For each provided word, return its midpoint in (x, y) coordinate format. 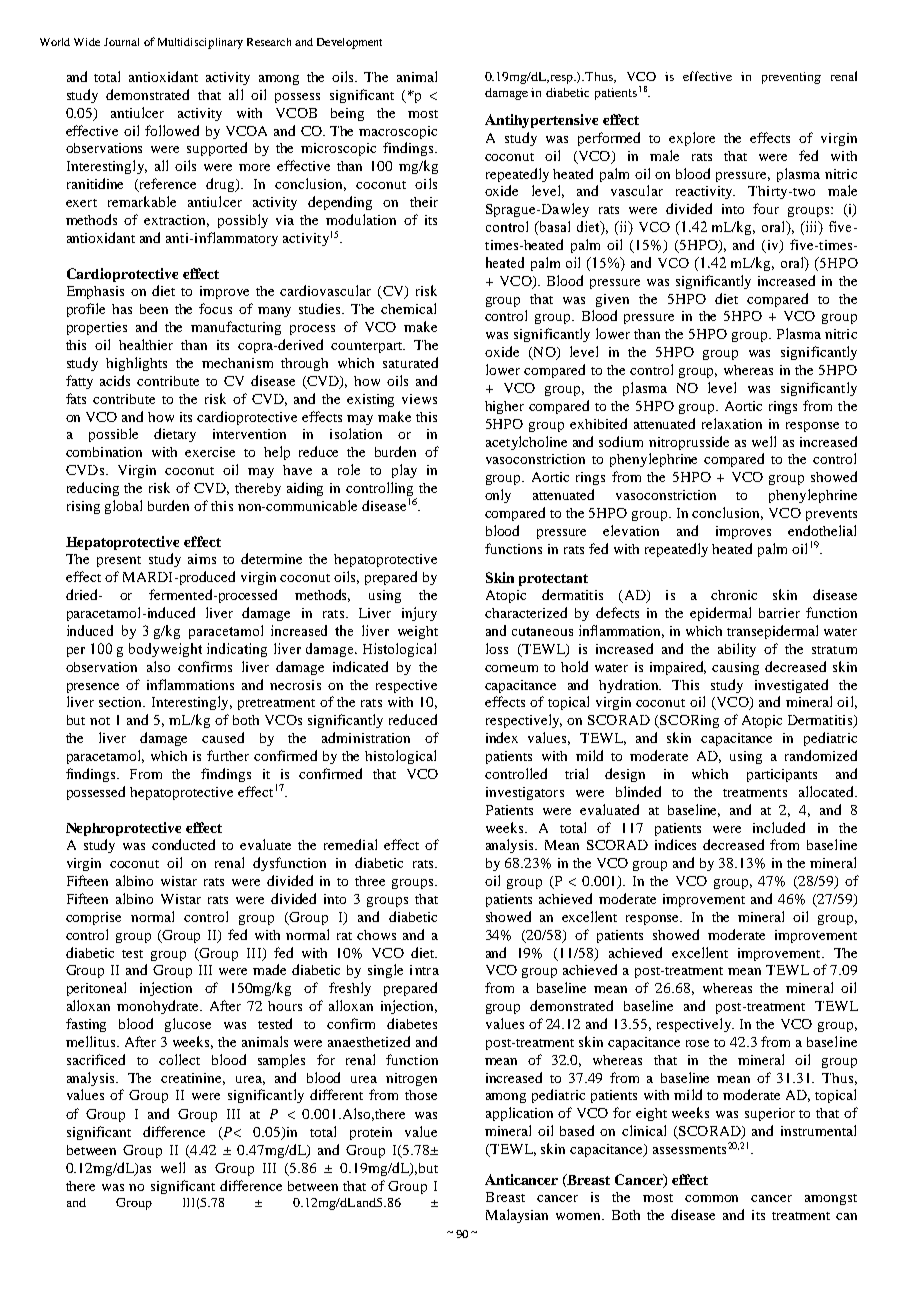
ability (737, 650)
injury (419, 614)
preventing (791, 78)
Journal (121, 42)
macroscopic (398, 132)
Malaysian (517, 1216)
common (711, 1198)
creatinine (193, 1079)
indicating (237, 650)
